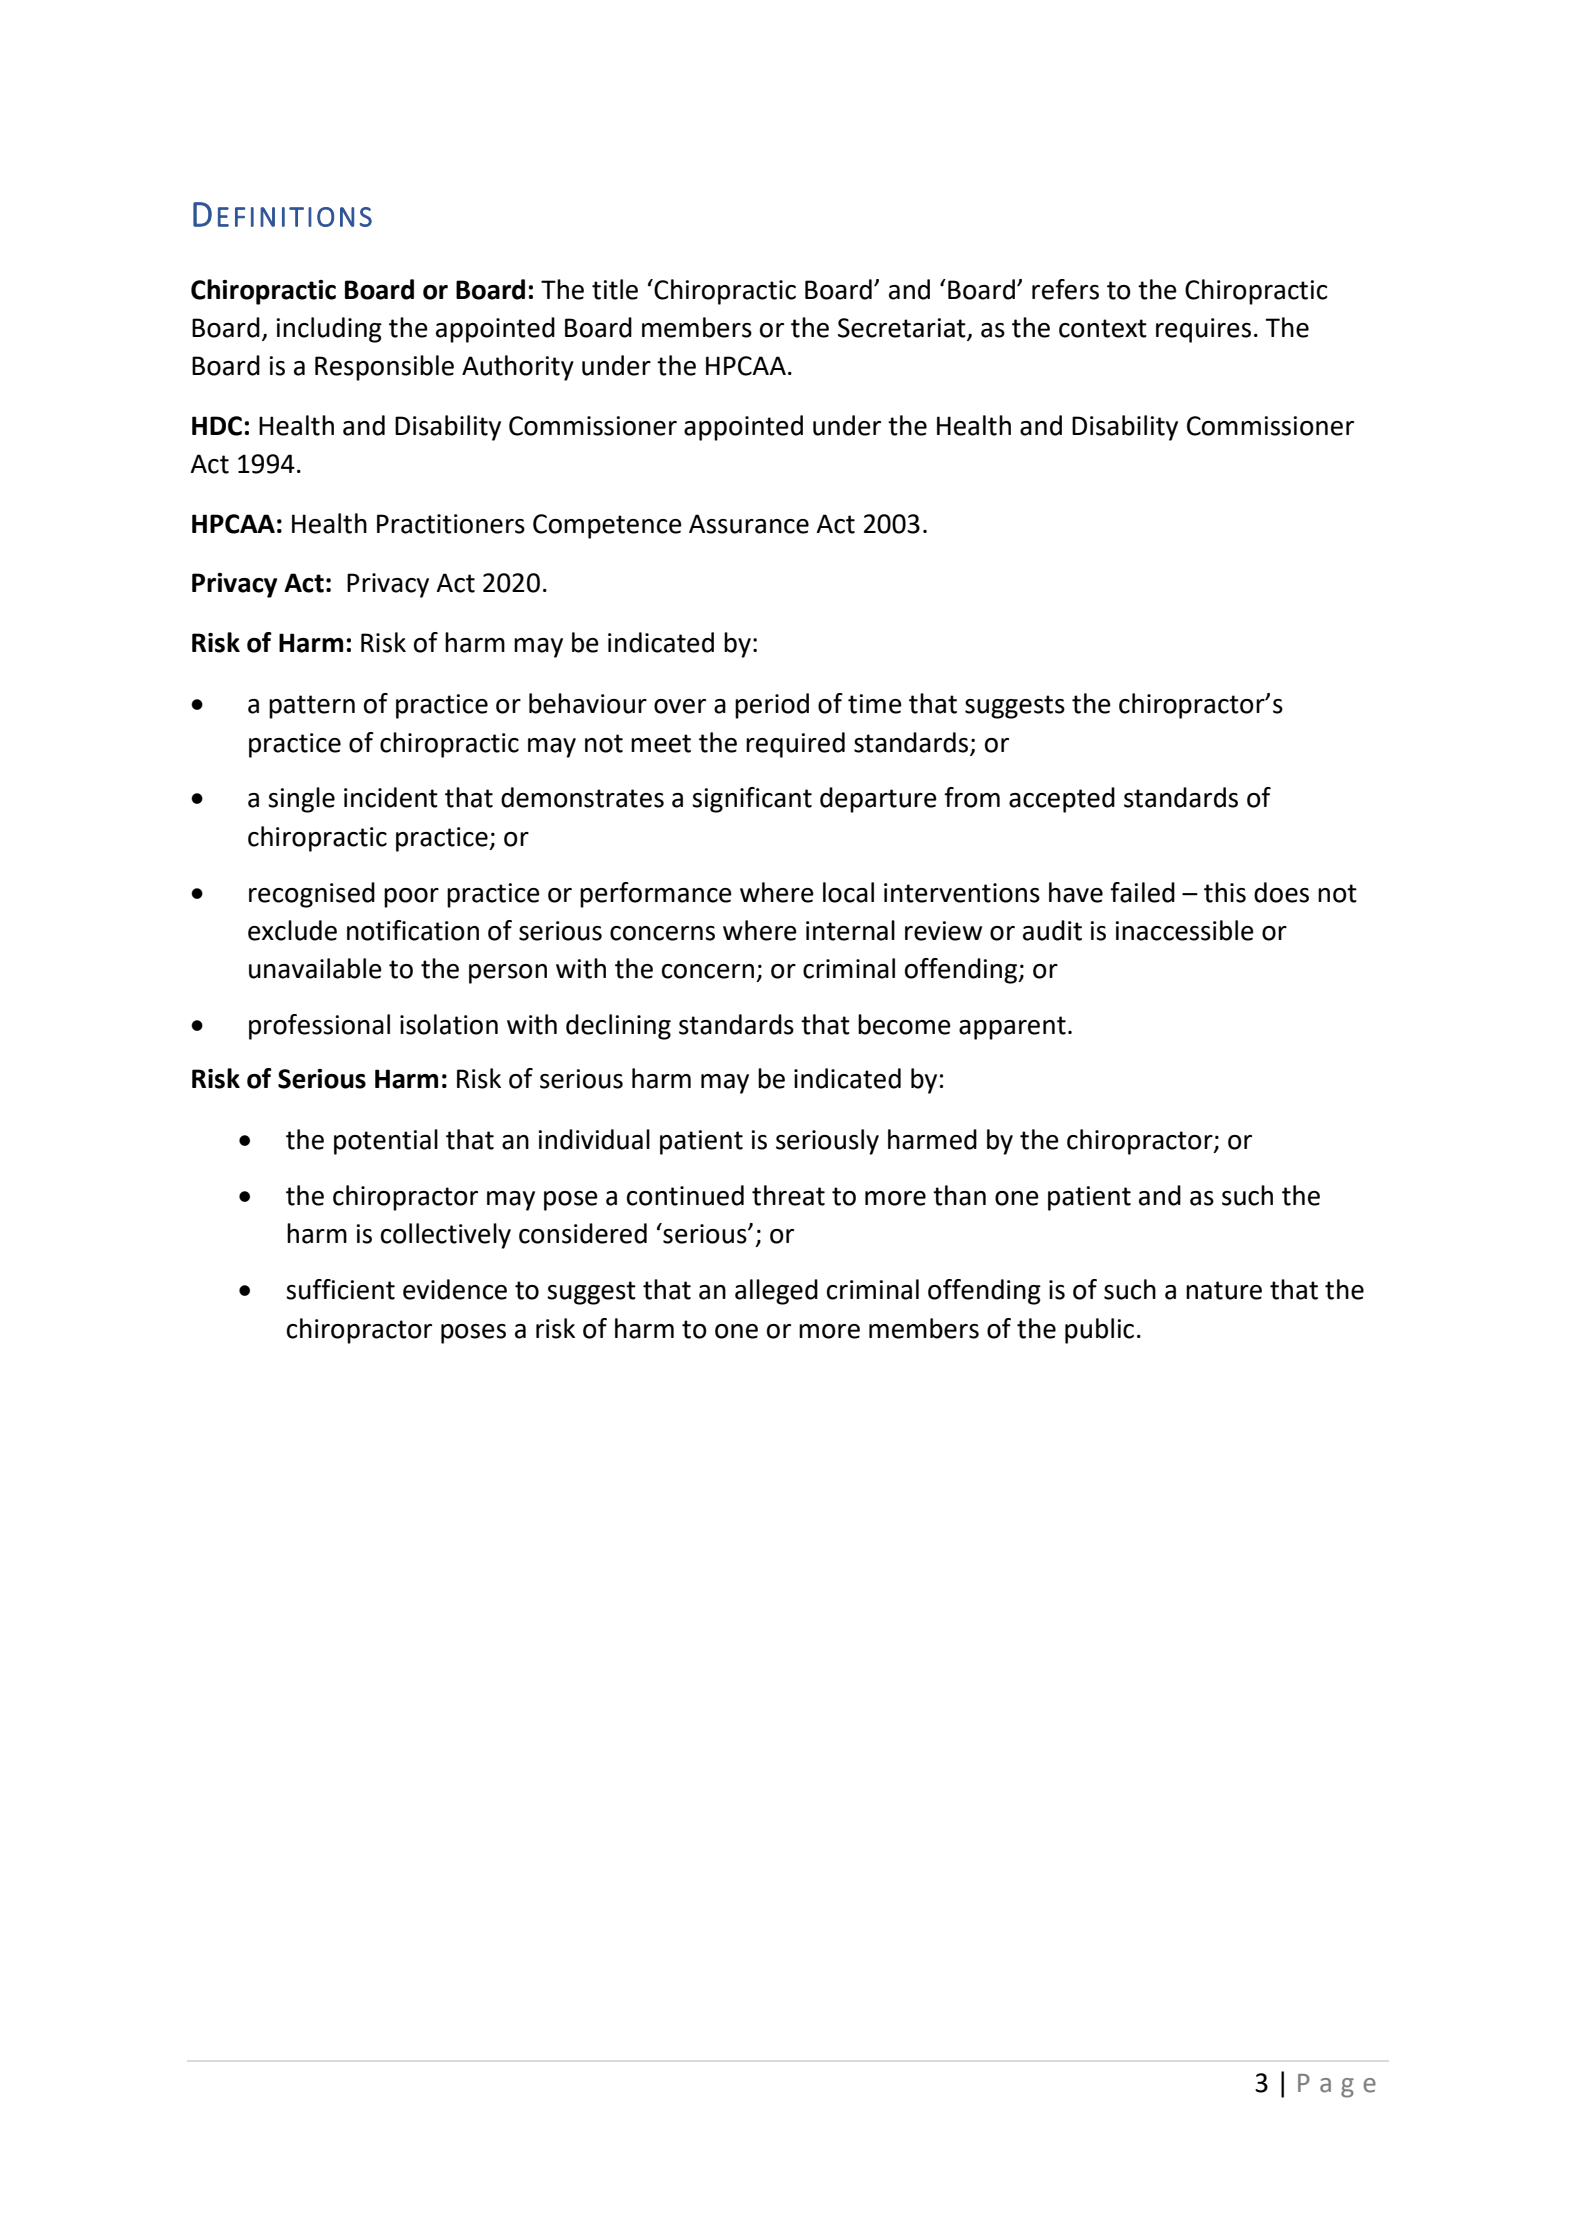 Image resolution: width=1575 pixels, height=2229 pixels. What do you see at coordinates (615, 289) in the document?
I see `title` at bounding box center [615, 289].
